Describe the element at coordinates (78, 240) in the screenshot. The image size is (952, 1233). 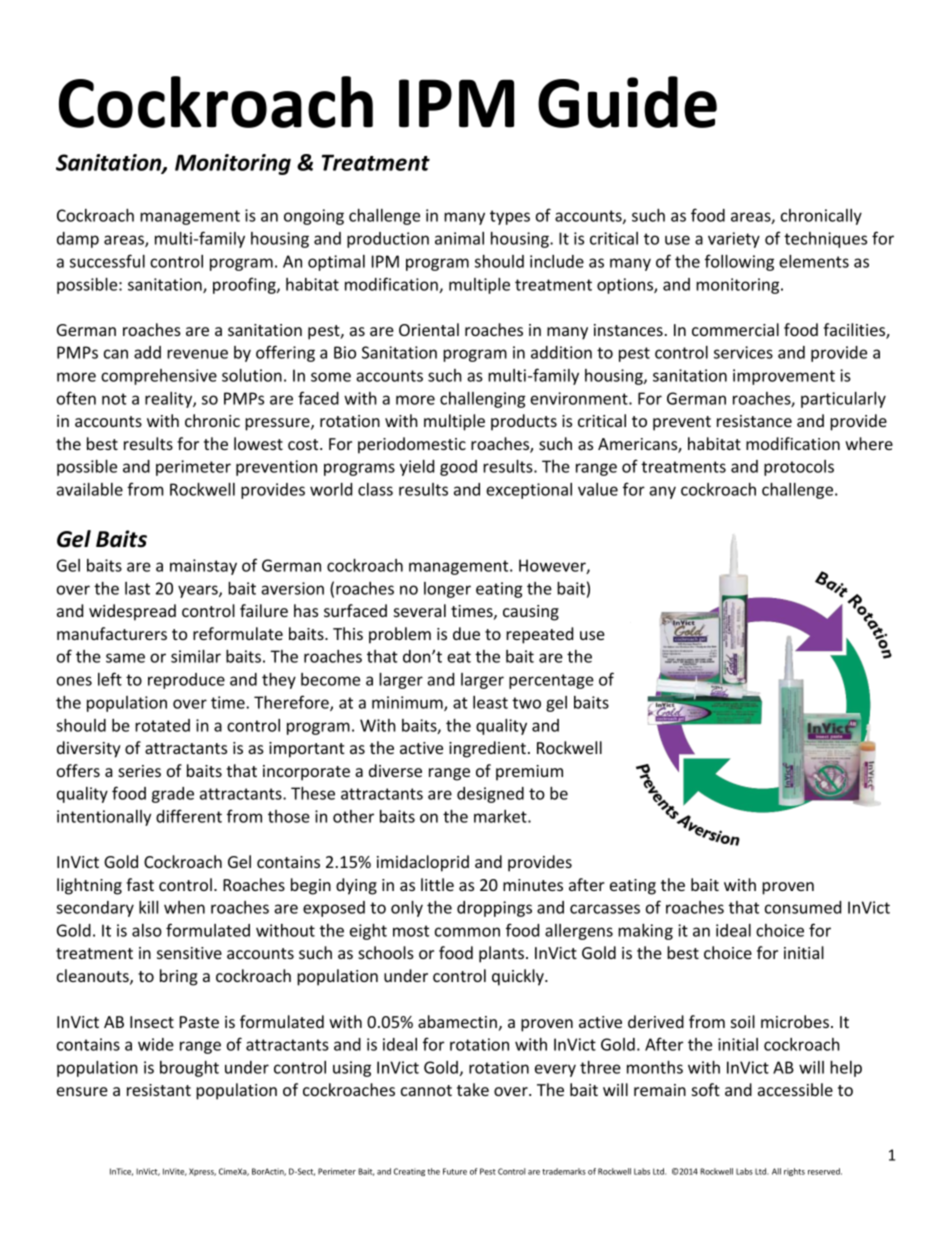
I see `damp` at that location.
